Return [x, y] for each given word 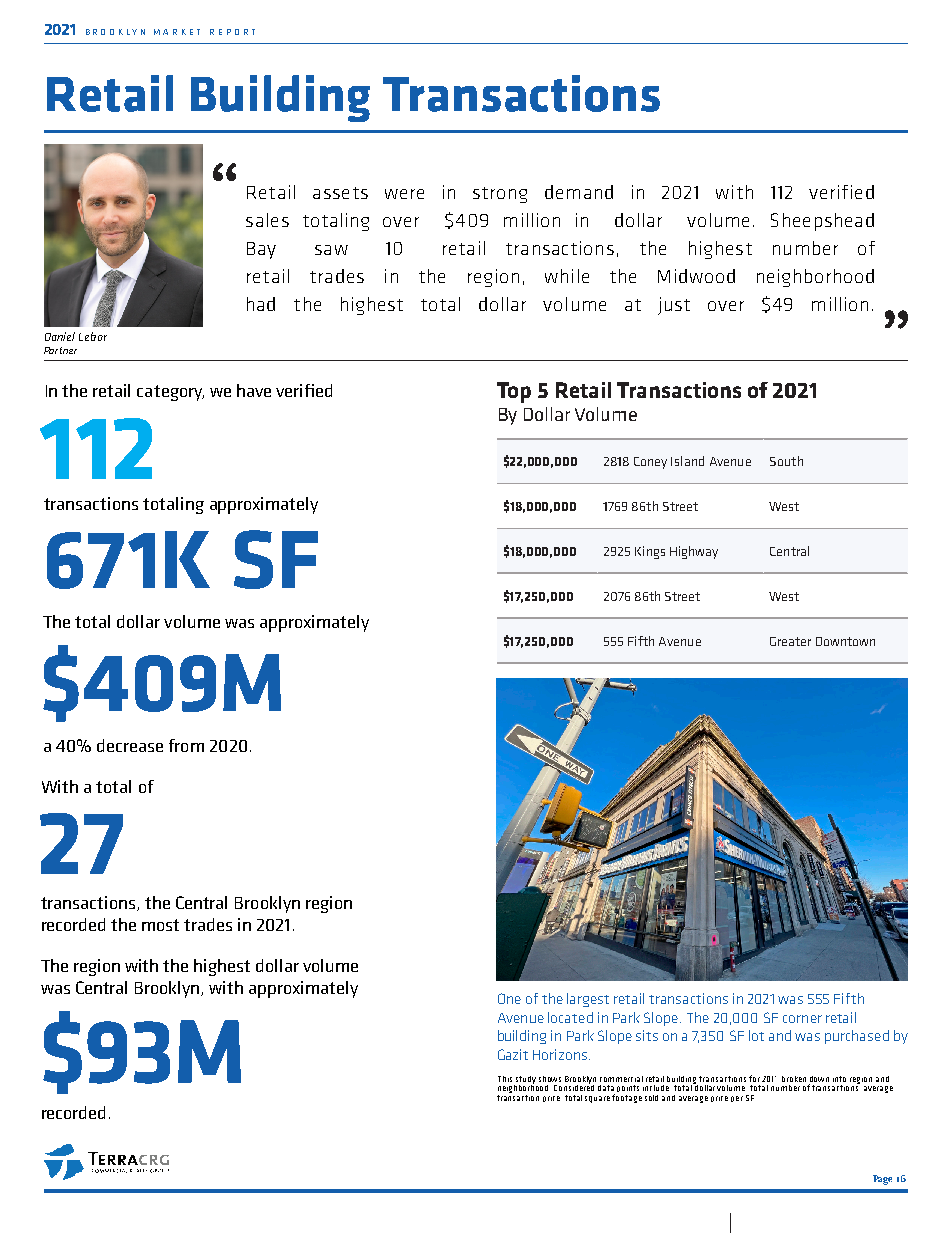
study [525, 1081]
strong [500, 195]
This [505, 1079]
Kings [650, 552]
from [186, 745]
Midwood [696, 276]
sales [267, 220]
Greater [790, 641]
